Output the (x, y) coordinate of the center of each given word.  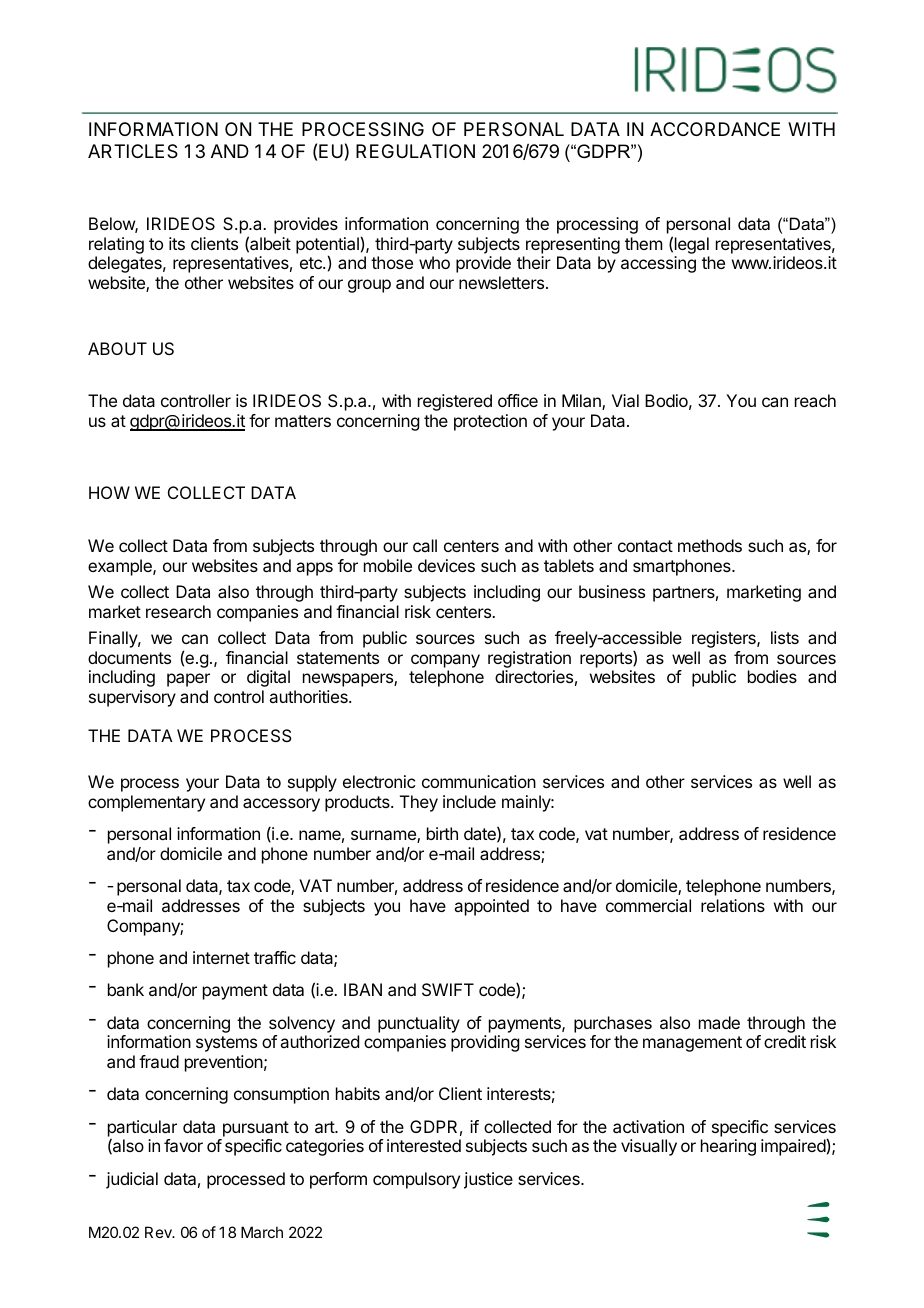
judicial (132, 1180)
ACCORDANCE (715, 129)
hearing (728, 1147)
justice (488, 1180)
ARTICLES (133, 151)
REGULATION (415, 151)
